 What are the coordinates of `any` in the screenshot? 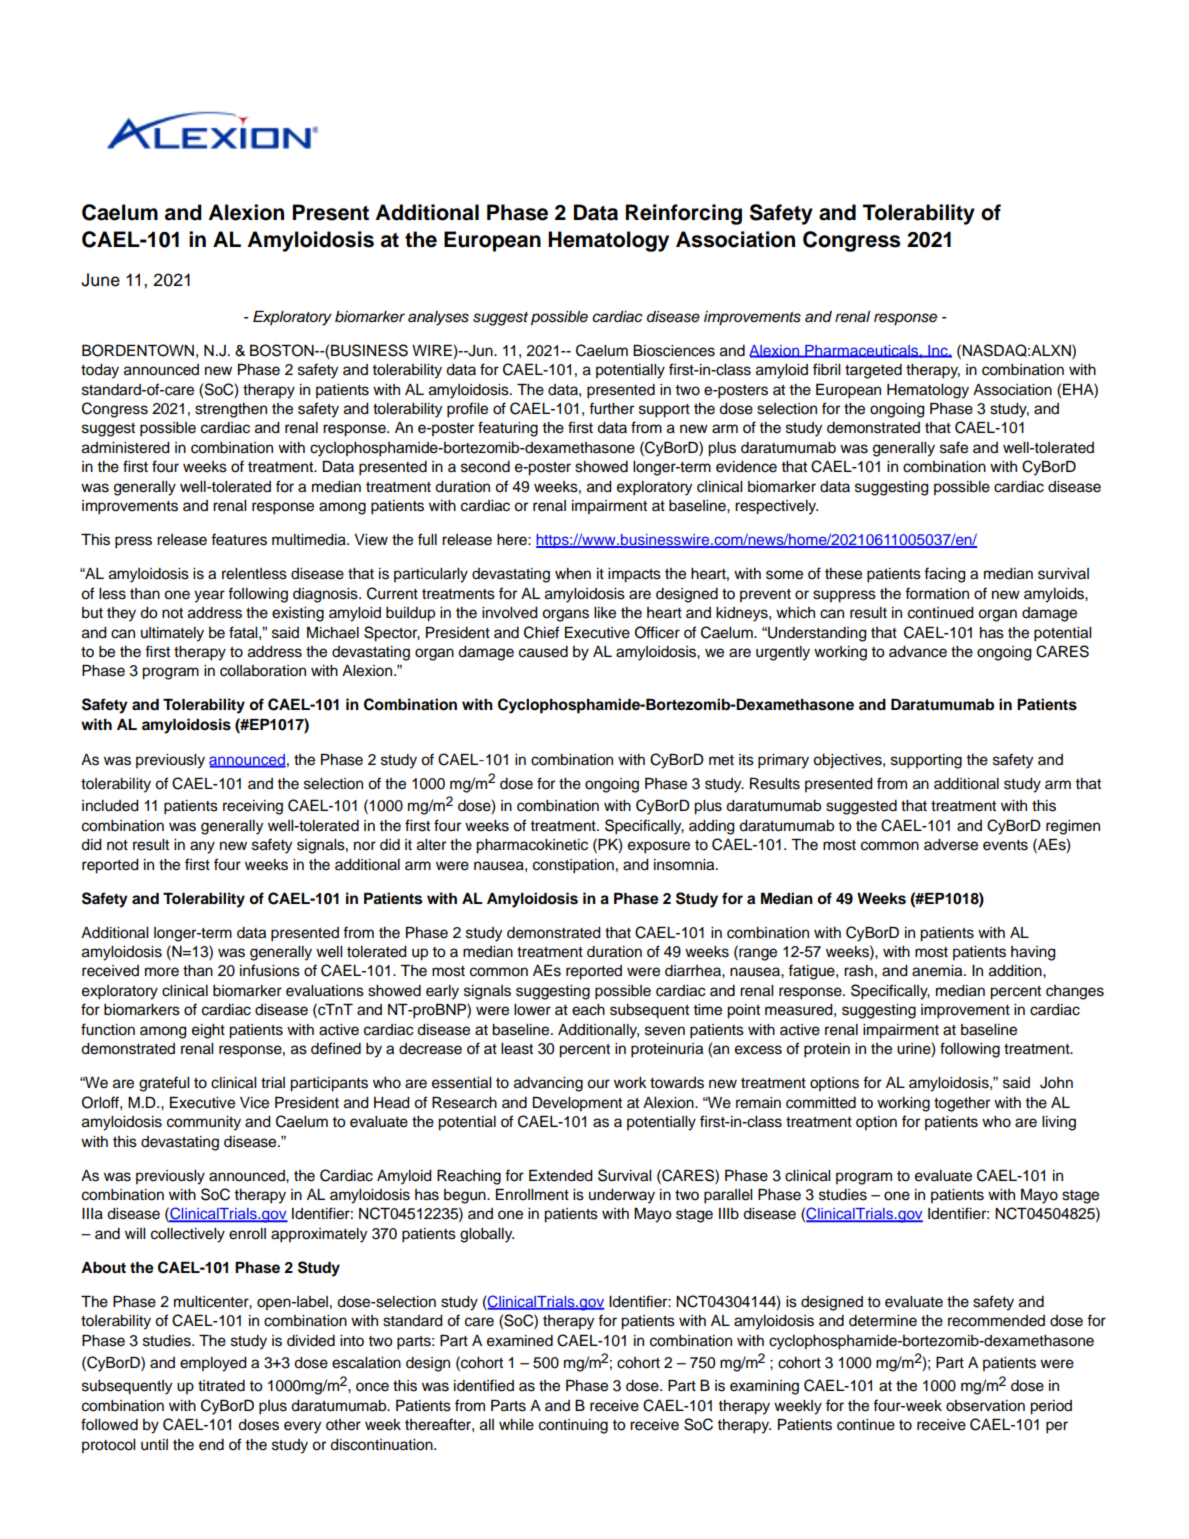 It's located at (202, 847).
